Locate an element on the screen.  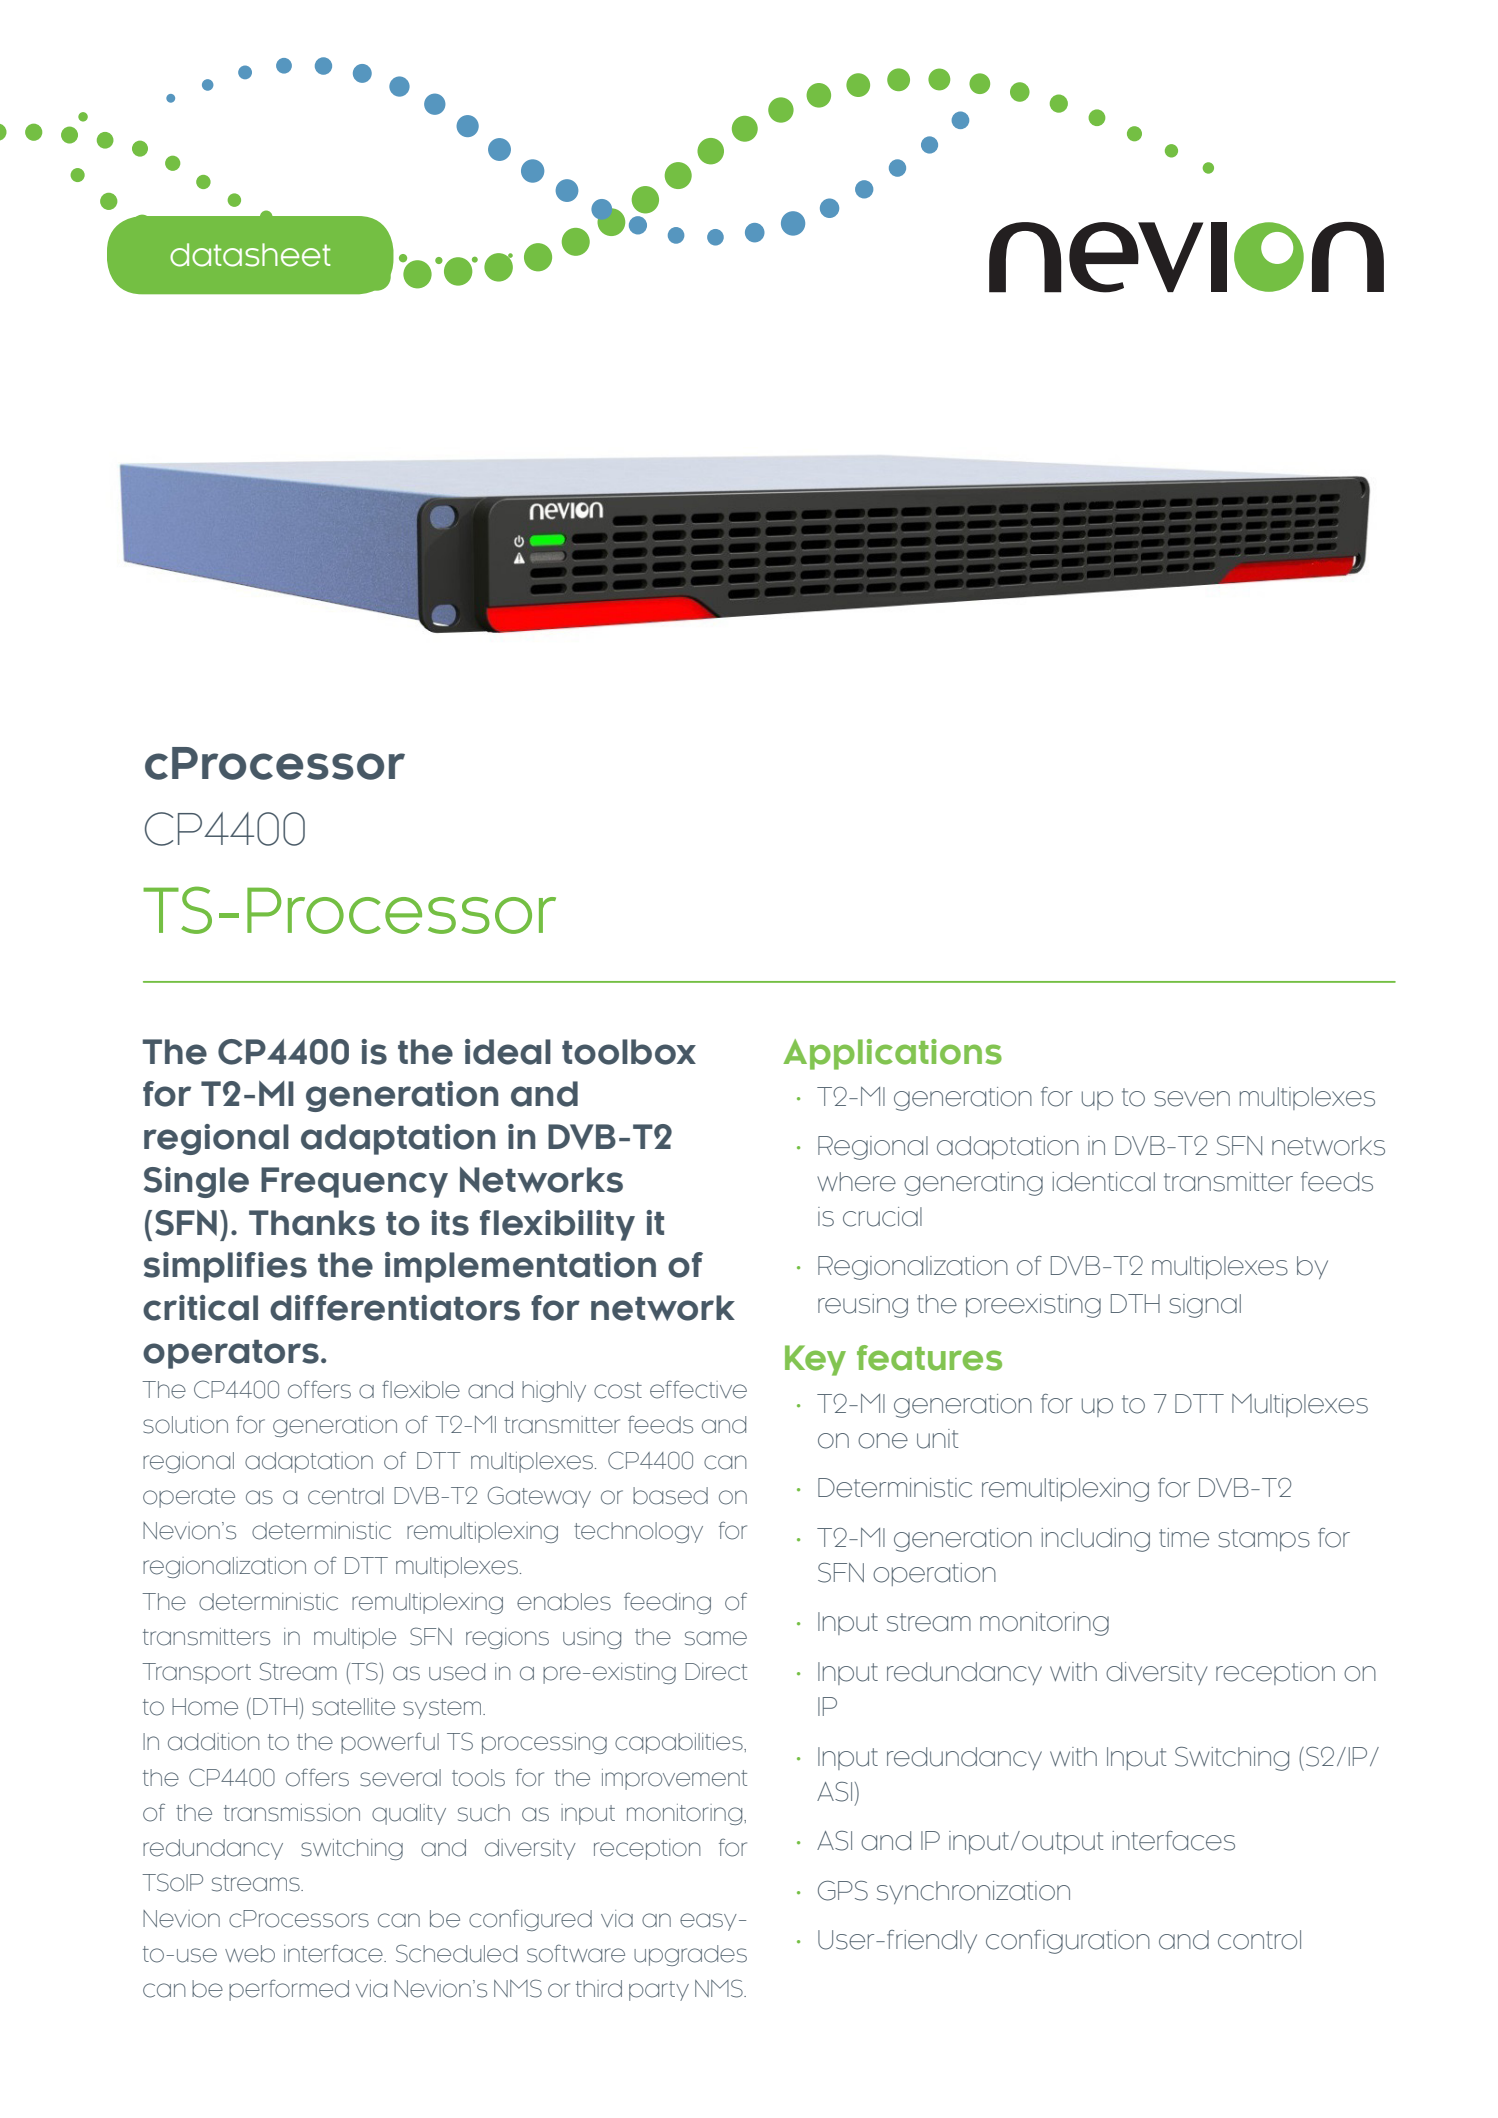
performed is located at coordinates (289, 1990).
